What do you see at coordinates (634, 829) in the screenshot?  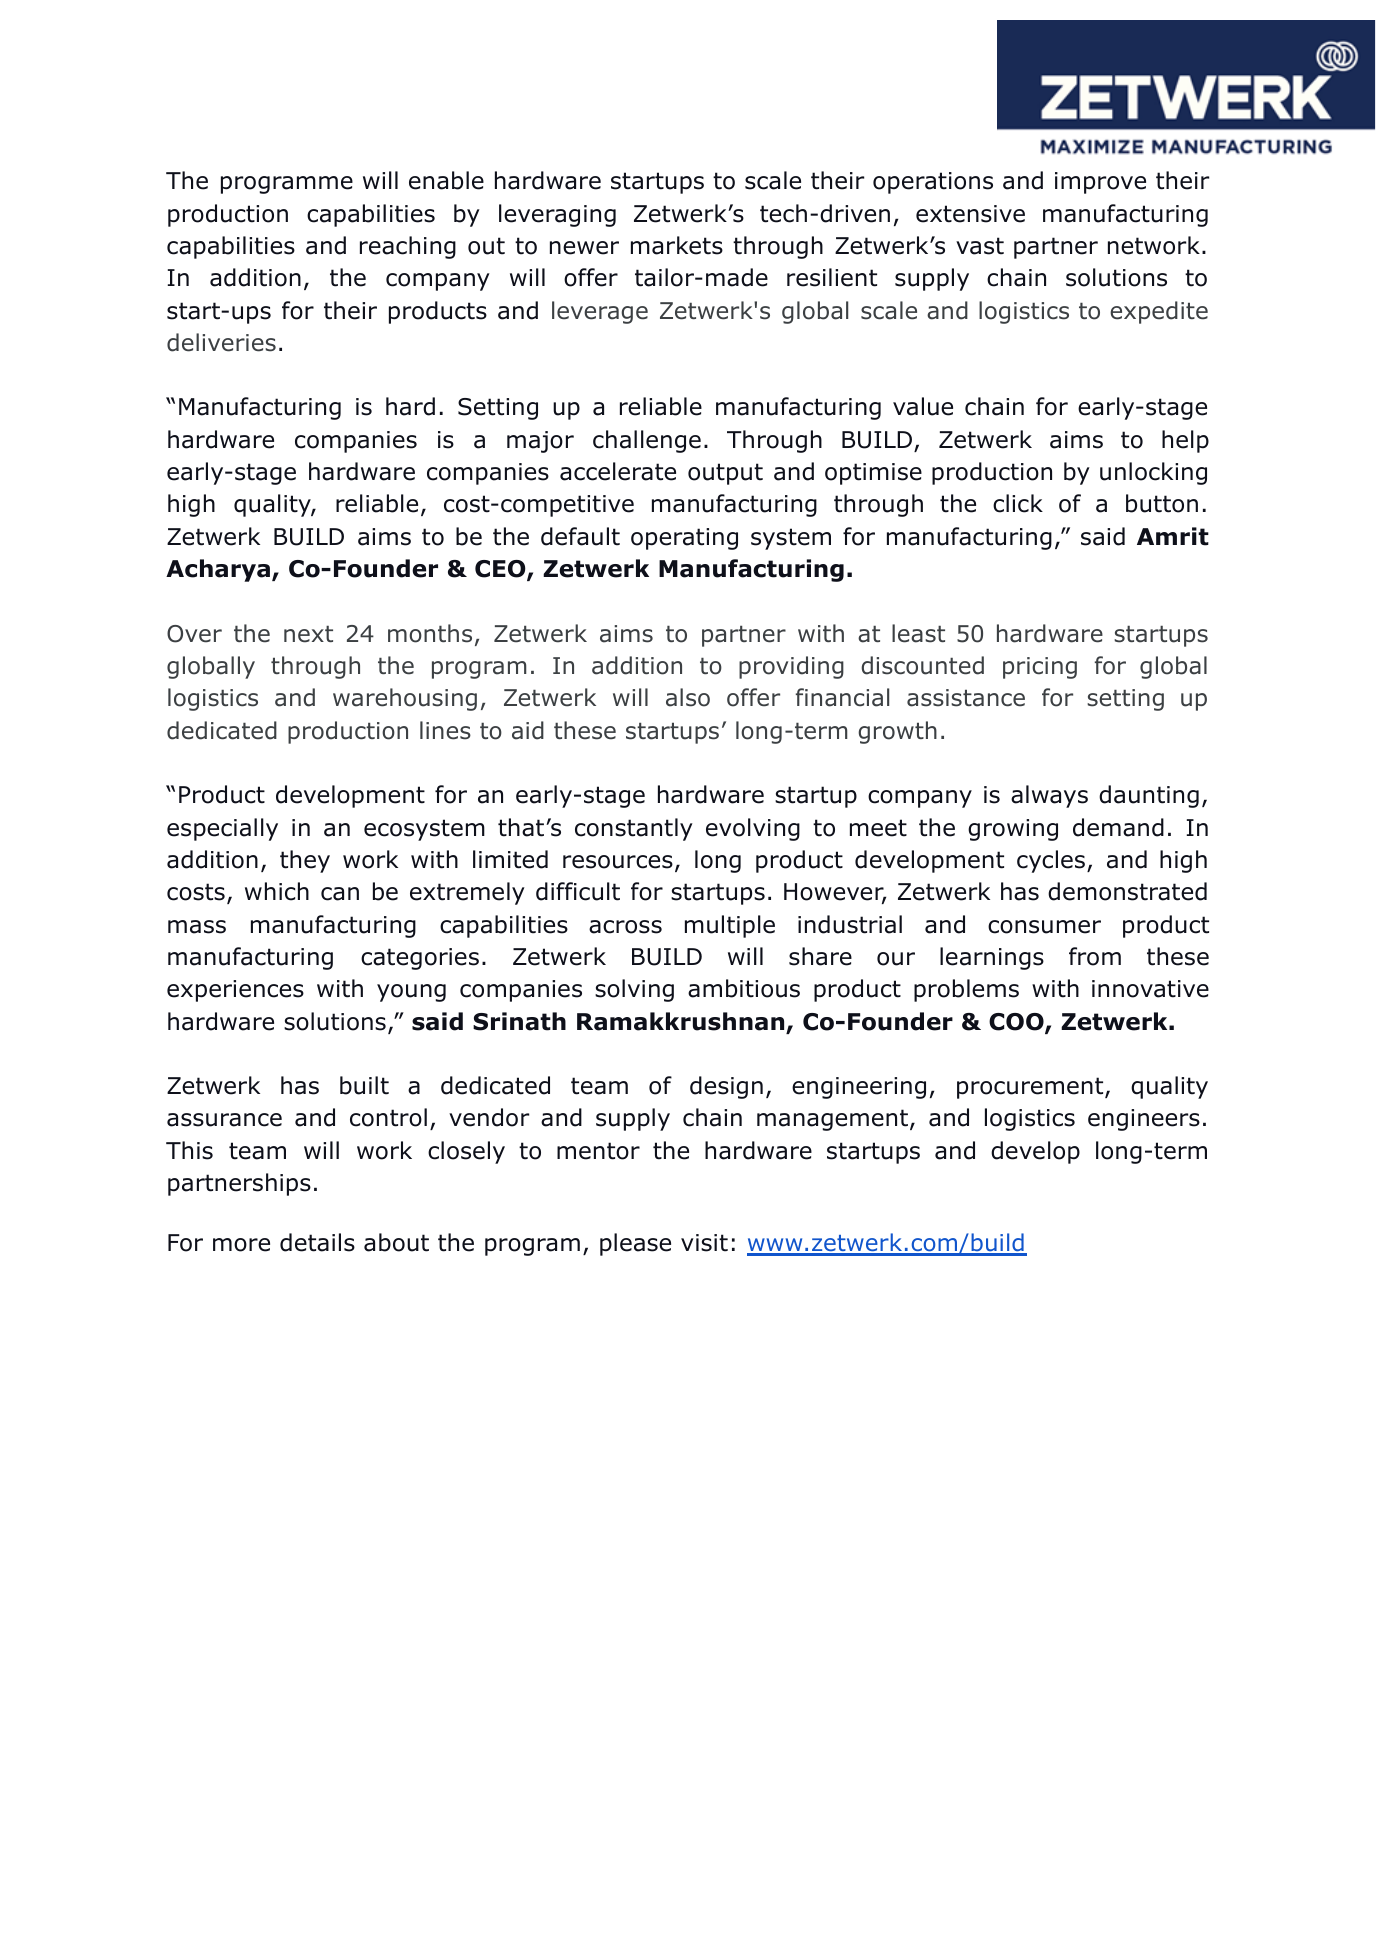 I see `constantly` at bounding box center [634, 829].
